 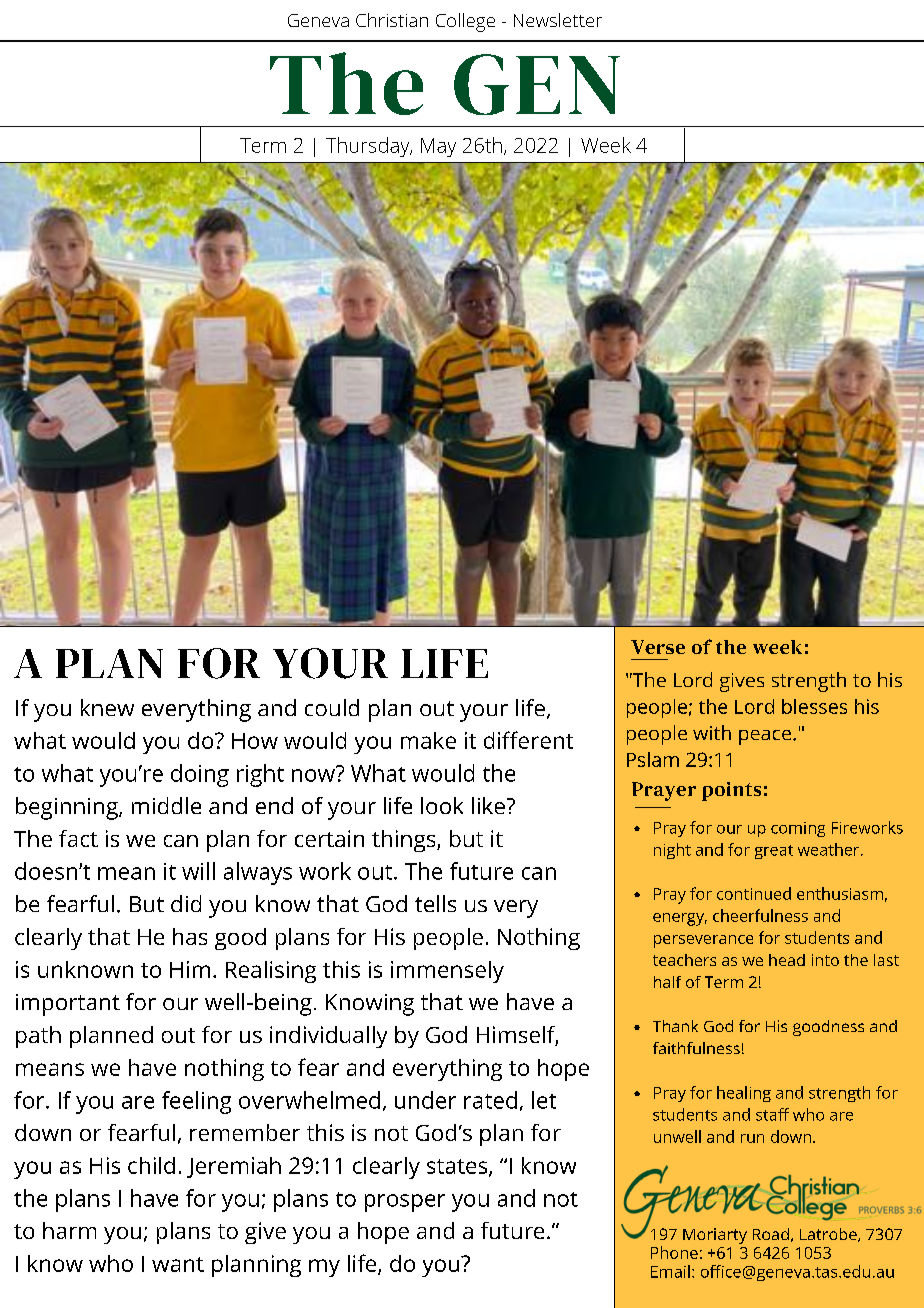 What do you see at coordinates (465, 22) in the image?
I see `College` at bounding box center [465, 22].
